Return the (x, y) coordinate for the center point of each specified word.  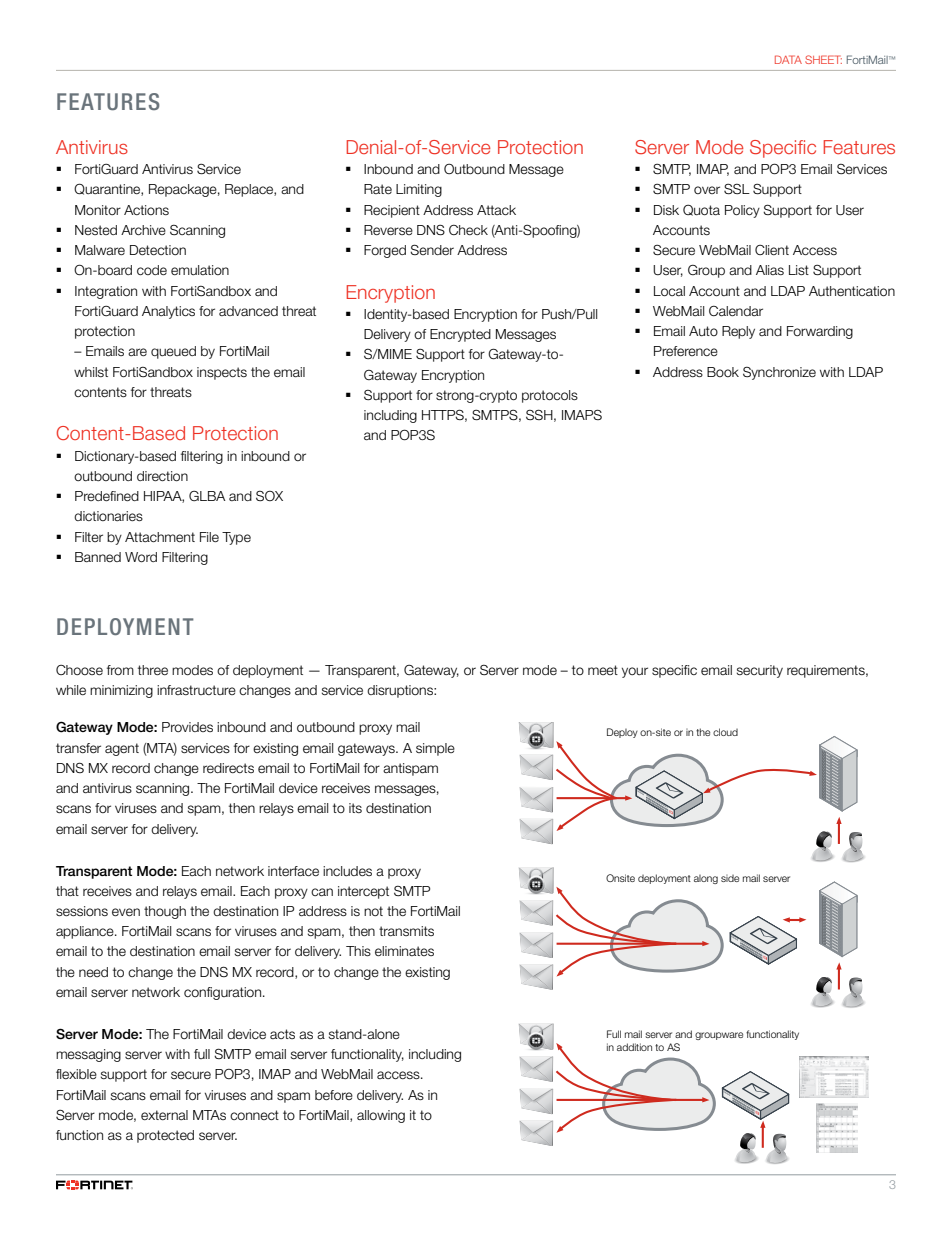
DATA (788, 59)
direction (162, 476)
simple (435, 749)
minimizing (121, 691)
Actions (146, 210)
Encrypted (460, 335)
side (730, 878)
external (164, 1115)
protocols (550, 396)
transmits (406, 931)
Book (723, 372)
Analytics (168, 312)
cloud (725, 732)
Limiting (419, 190)
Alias (770, 270)
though (165, 912)
